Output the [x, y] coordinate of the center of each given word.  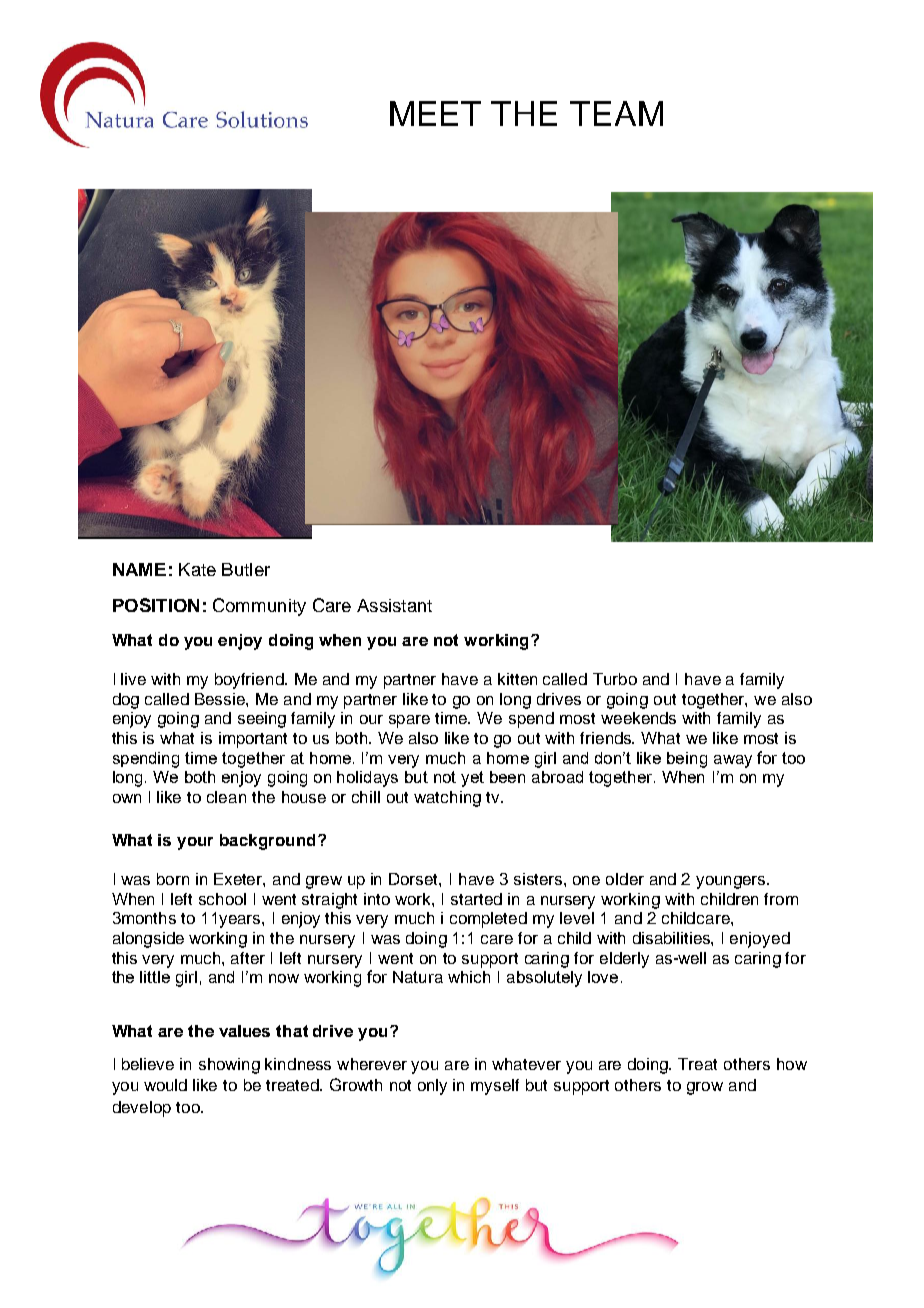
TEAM [616, 113]
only [432, 1087]
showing [229, 1066]
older [625, 879]
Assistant [394, 605]
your [195, 843]
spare [409, 721]
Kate [197, 569]
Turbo [615, 679]
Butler [246, 569]
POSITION [156, 605]
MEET [435, 113]
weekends [638, 718]
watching [447, 799]
